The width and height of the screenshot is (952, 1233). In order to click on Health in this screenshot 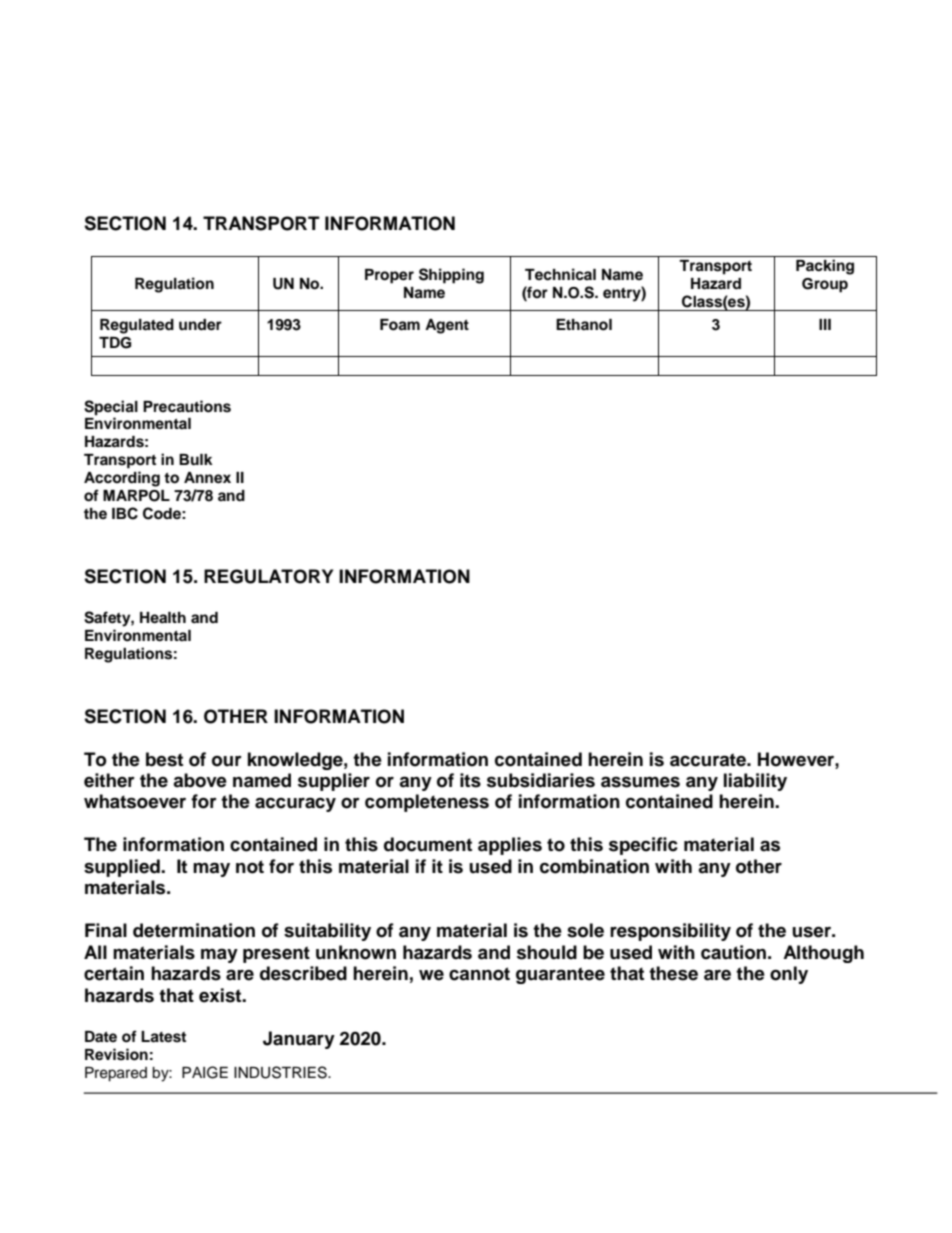, I will do `click(163, 617)`.
